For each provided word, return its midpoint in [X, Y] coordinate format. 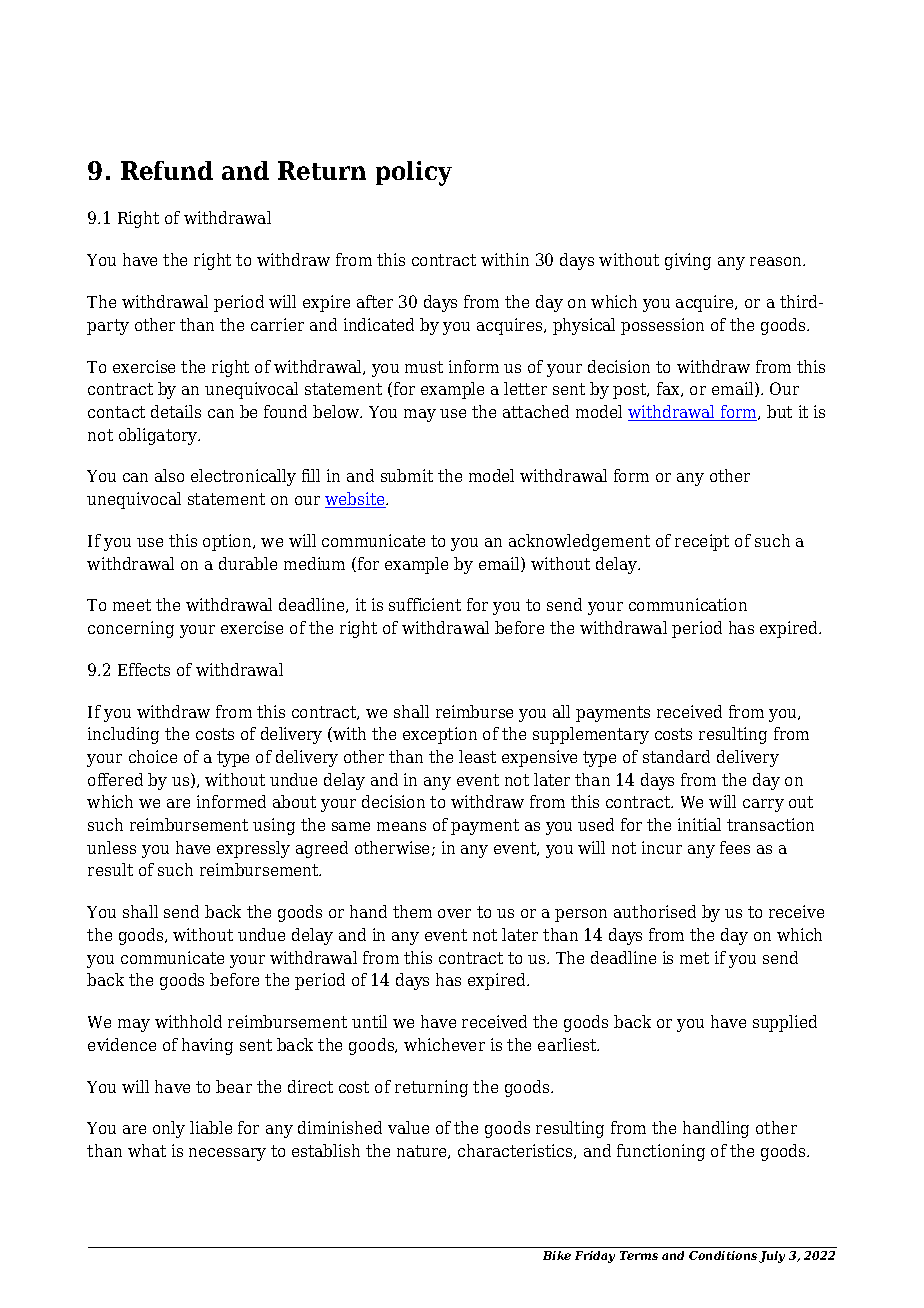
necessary [227, 1154]
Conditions [723, 1255]
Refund [167, 170]
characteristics [516, 1151]
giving [688, 261]
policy [414, 173]
